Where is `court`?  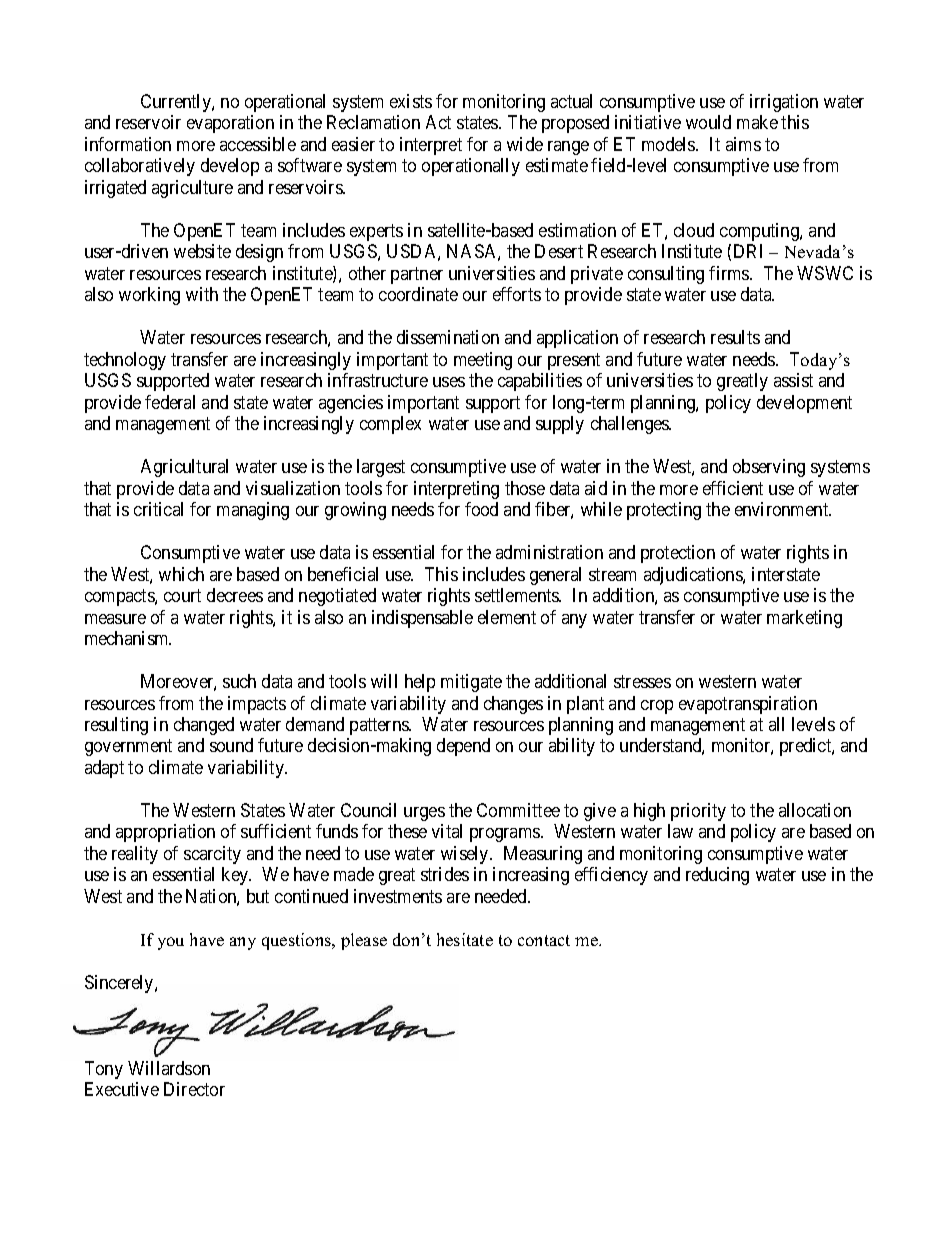 court is located at coordinates (182, 595).
